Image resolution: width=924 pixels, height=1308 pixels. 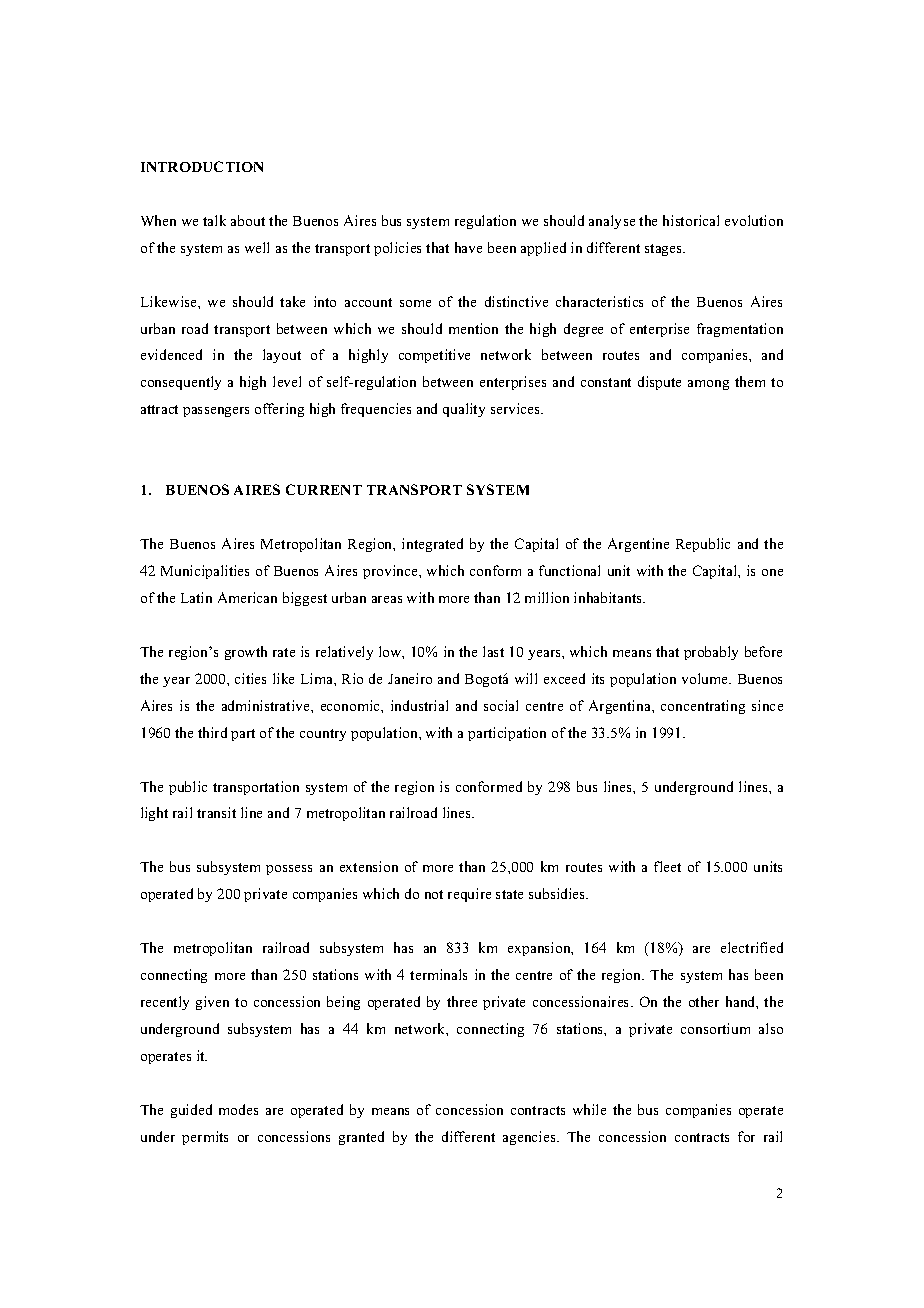 I want to click on historical, so click(x=691, y=220).
